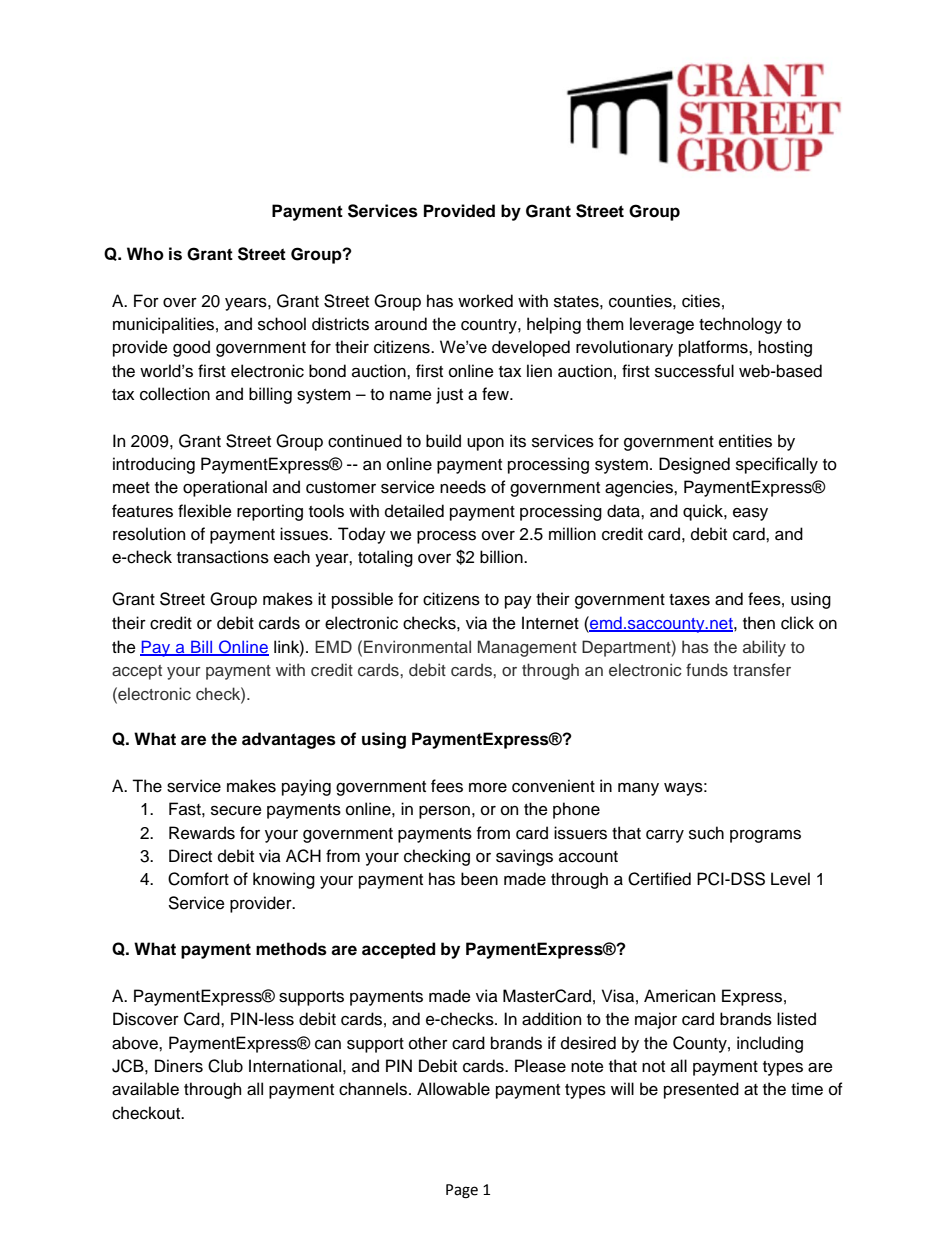  What do you see at coordinates (479, 879) in the screenshot?
I see `been` at bounding box center [479, 879].
